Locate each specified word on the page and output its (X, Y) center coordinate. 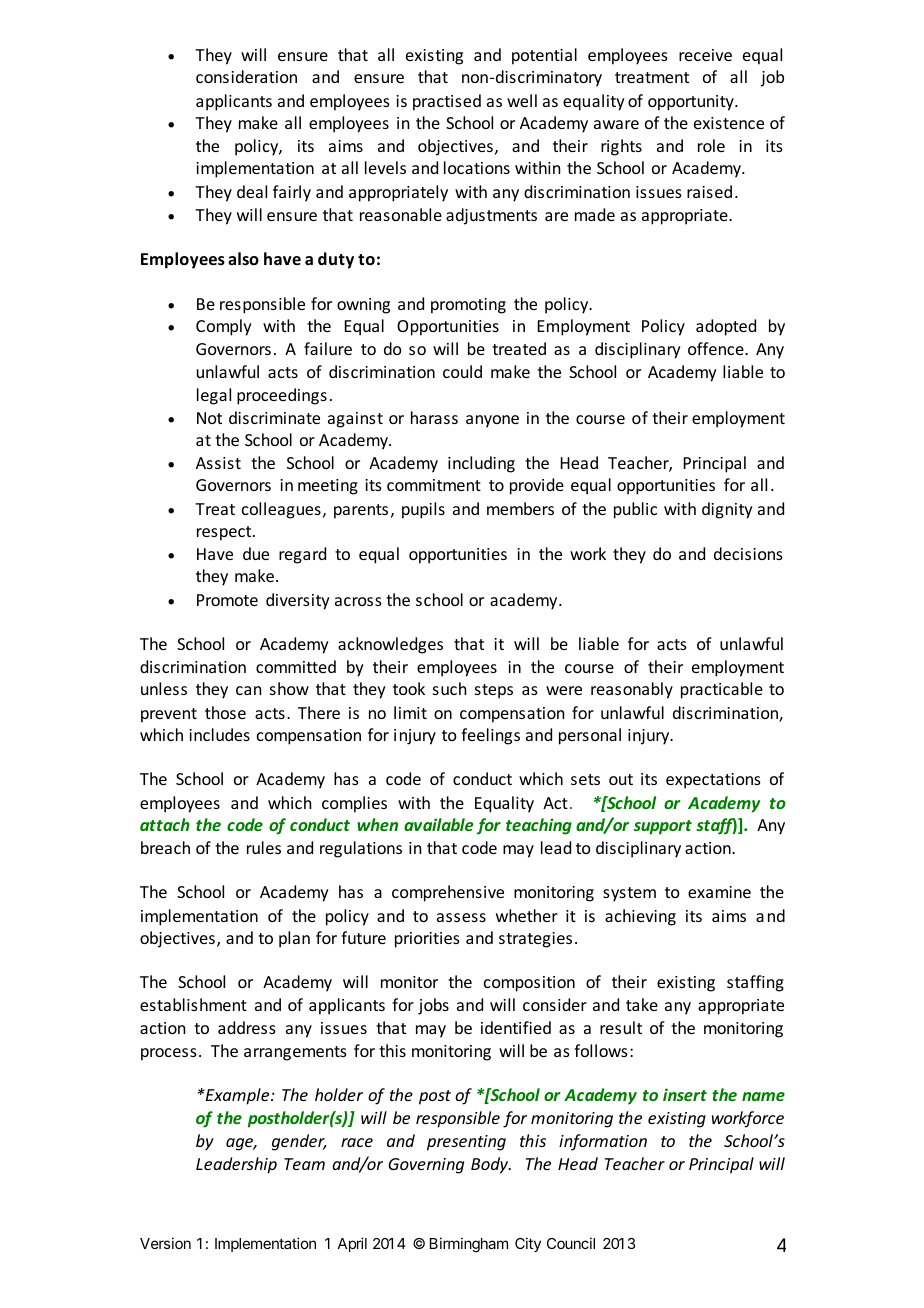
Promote (227, 600)
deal (252, 191)
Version (165, 1243)
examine (719, 892)
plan (294, 939)
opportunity (692, 103)
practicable (722, 690)
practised (447, 102)
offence (717, 348)
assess (461, 917)
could (462, 371)
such (449, 688)
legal (214, 396)
